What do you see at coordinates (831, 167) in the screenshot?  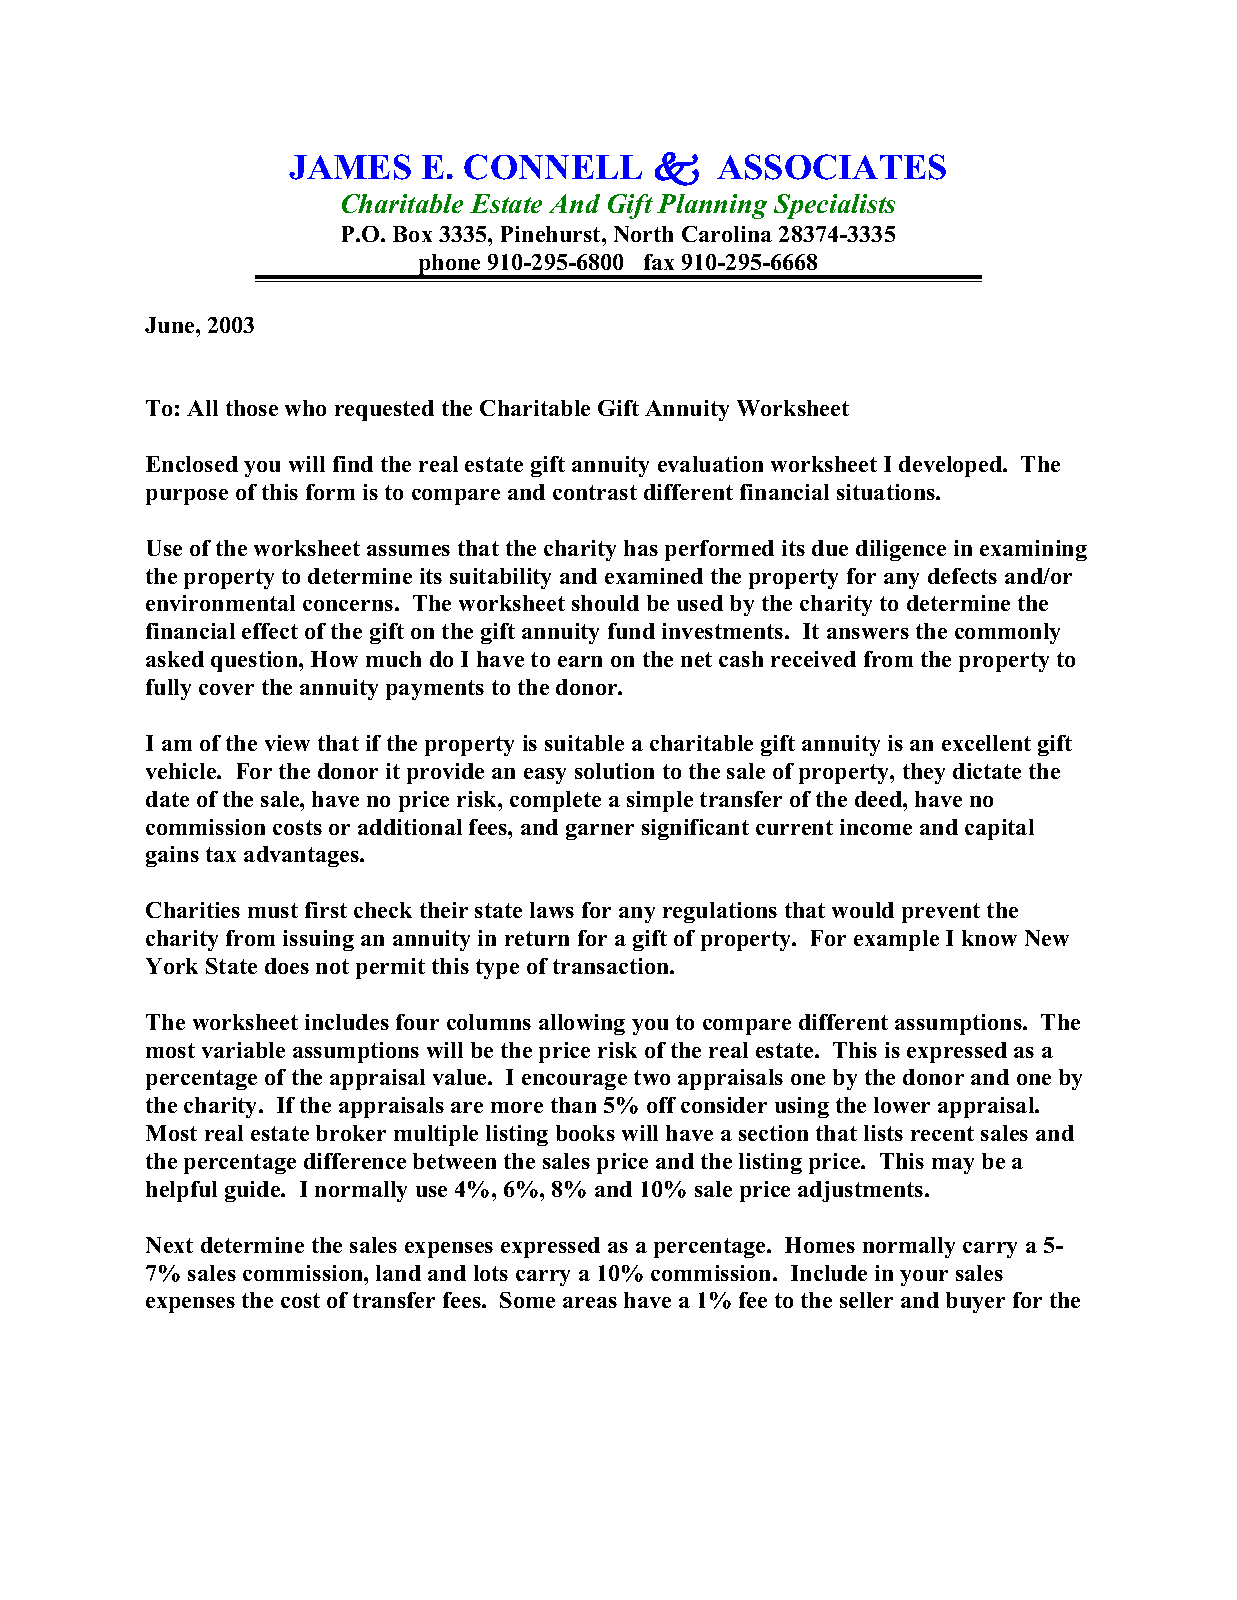 I see `ASSOCIATES` at bounding box center [831, 167].
